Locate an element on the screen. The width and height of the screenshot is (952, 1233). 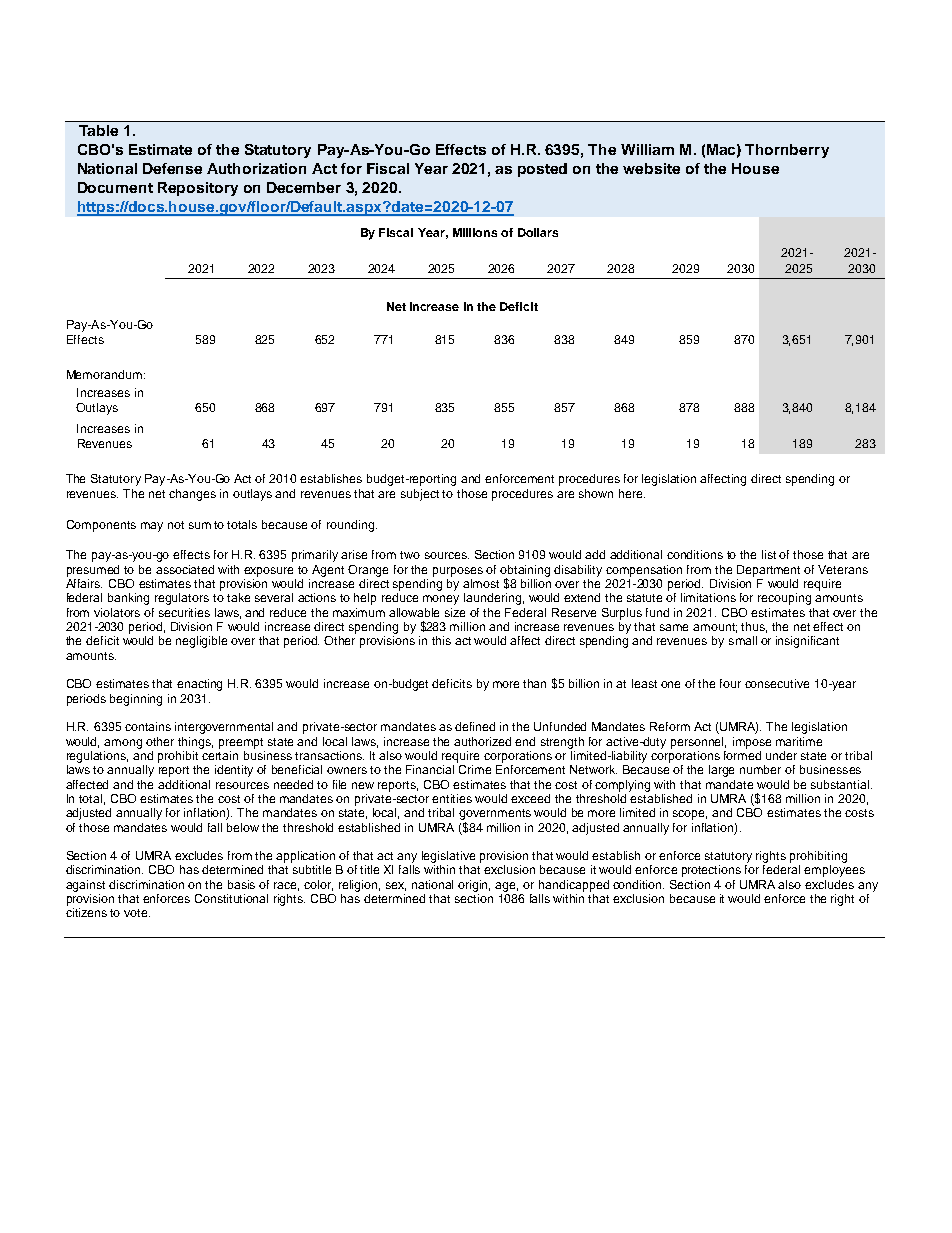
money is located at coordinates (441, 600).
